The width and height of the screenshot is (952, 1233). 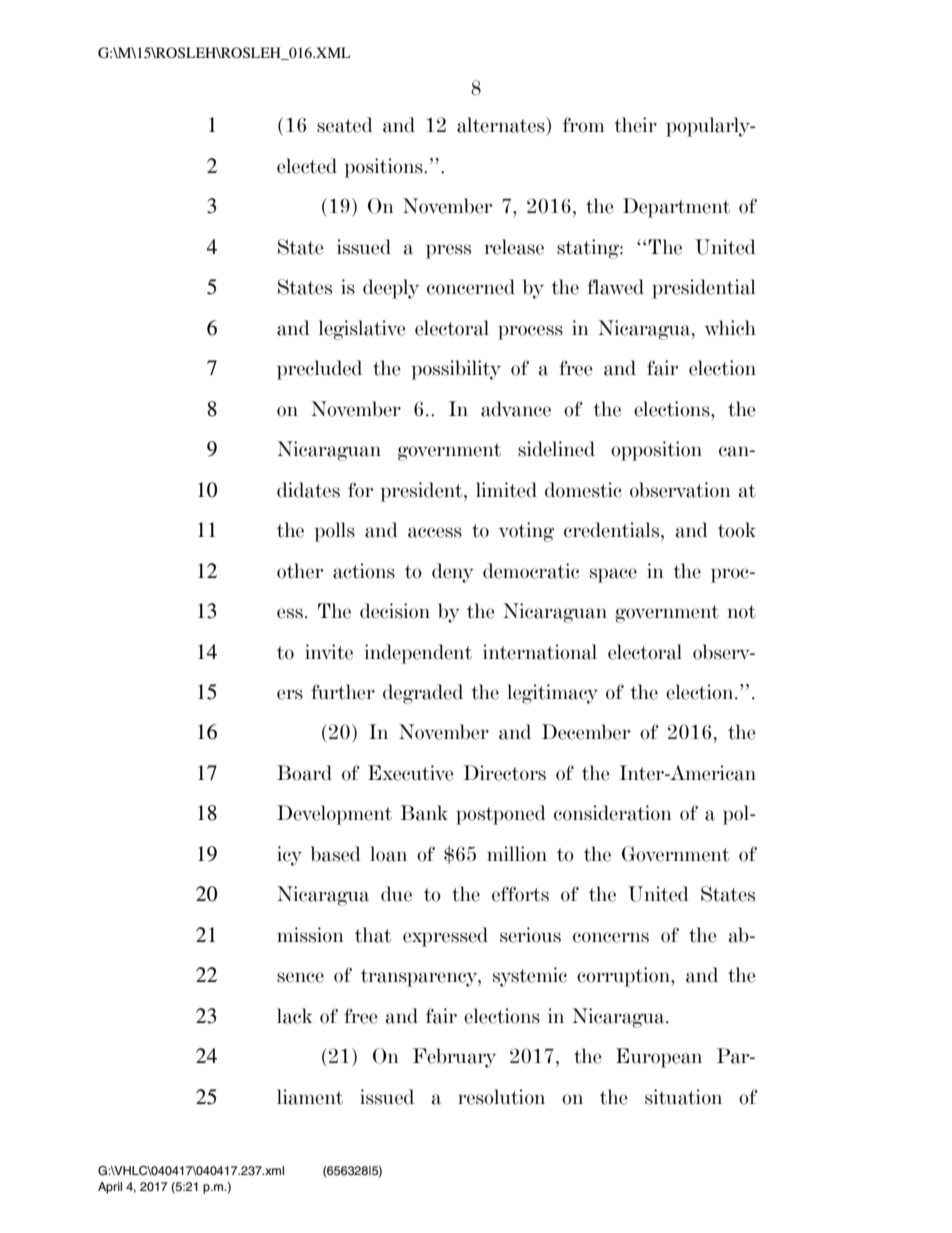 What do you see at coordinates (418, 654) in the screenshot?
I see `independent` at bounding box center [418, 654].
